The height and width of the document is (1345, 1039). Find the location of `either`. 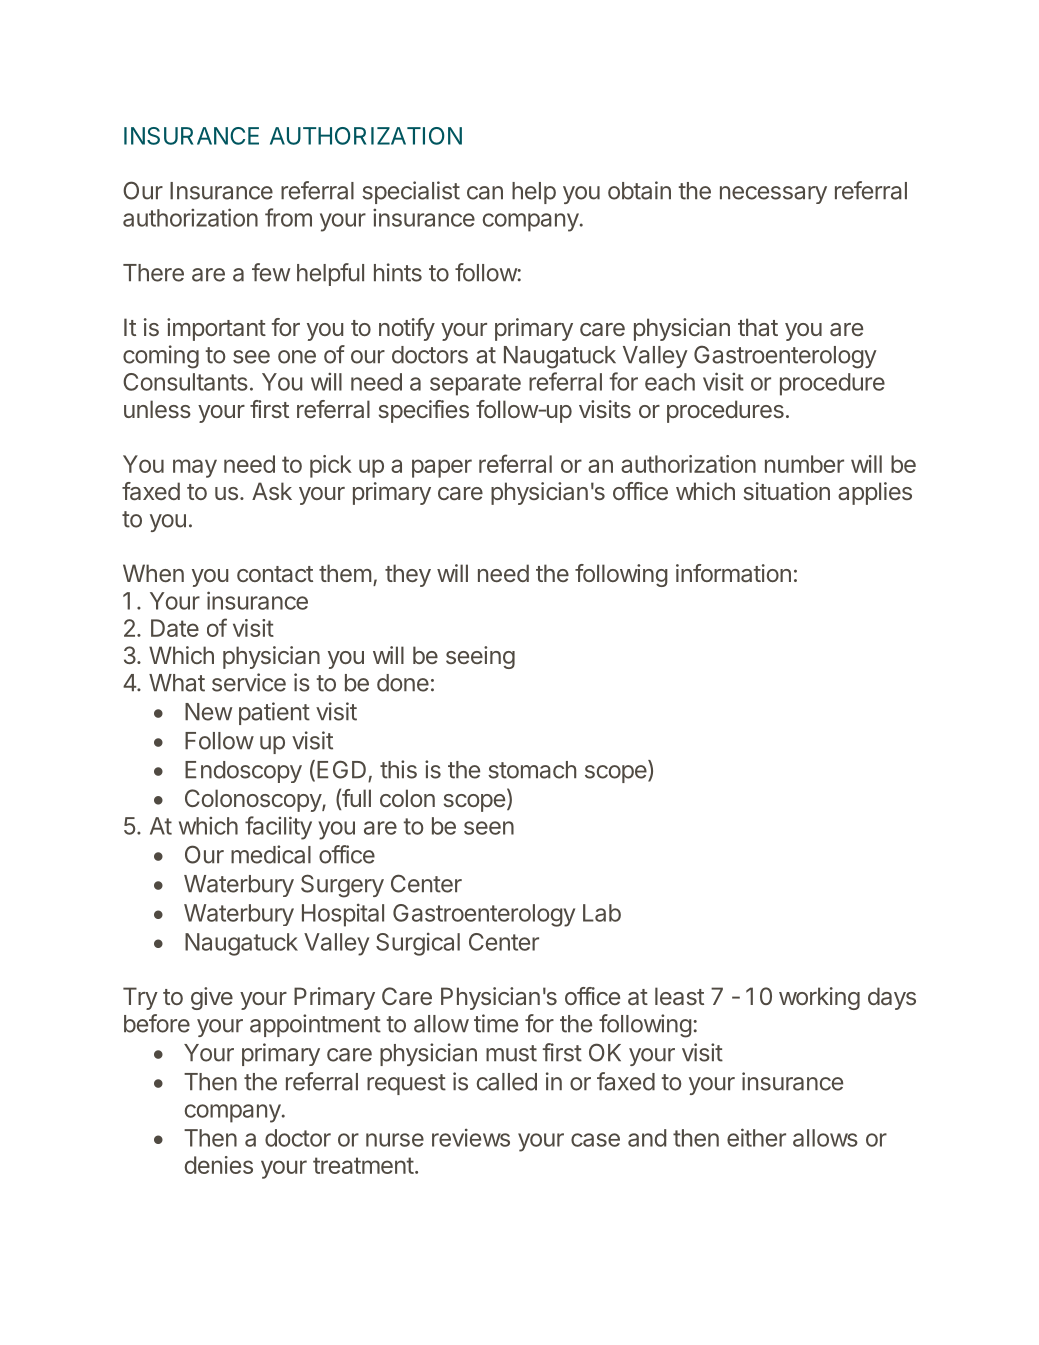

either is located at coordinates (756, 1137).
